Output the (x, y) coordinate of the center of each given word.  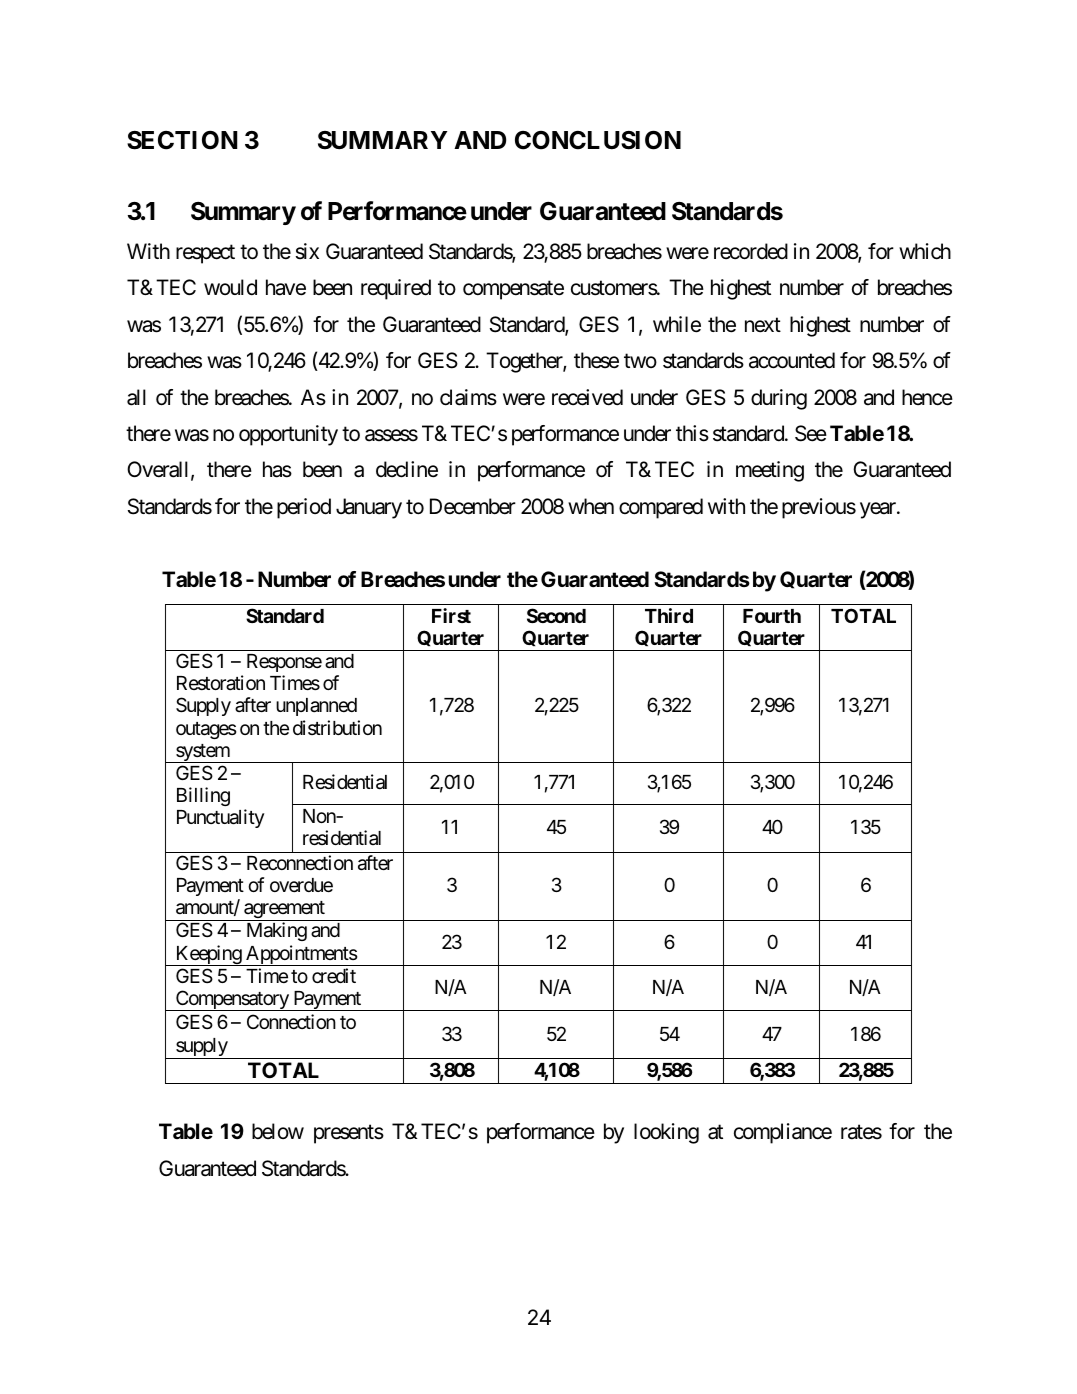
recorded (751, 251)
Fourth (772, 616)
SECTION (182, 140)
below (278, 1131)
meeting (770, 471)
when (591, 506)
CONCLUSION (598, 140)
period (304, 508)
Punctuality (220, 818)
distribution (337, 727)
